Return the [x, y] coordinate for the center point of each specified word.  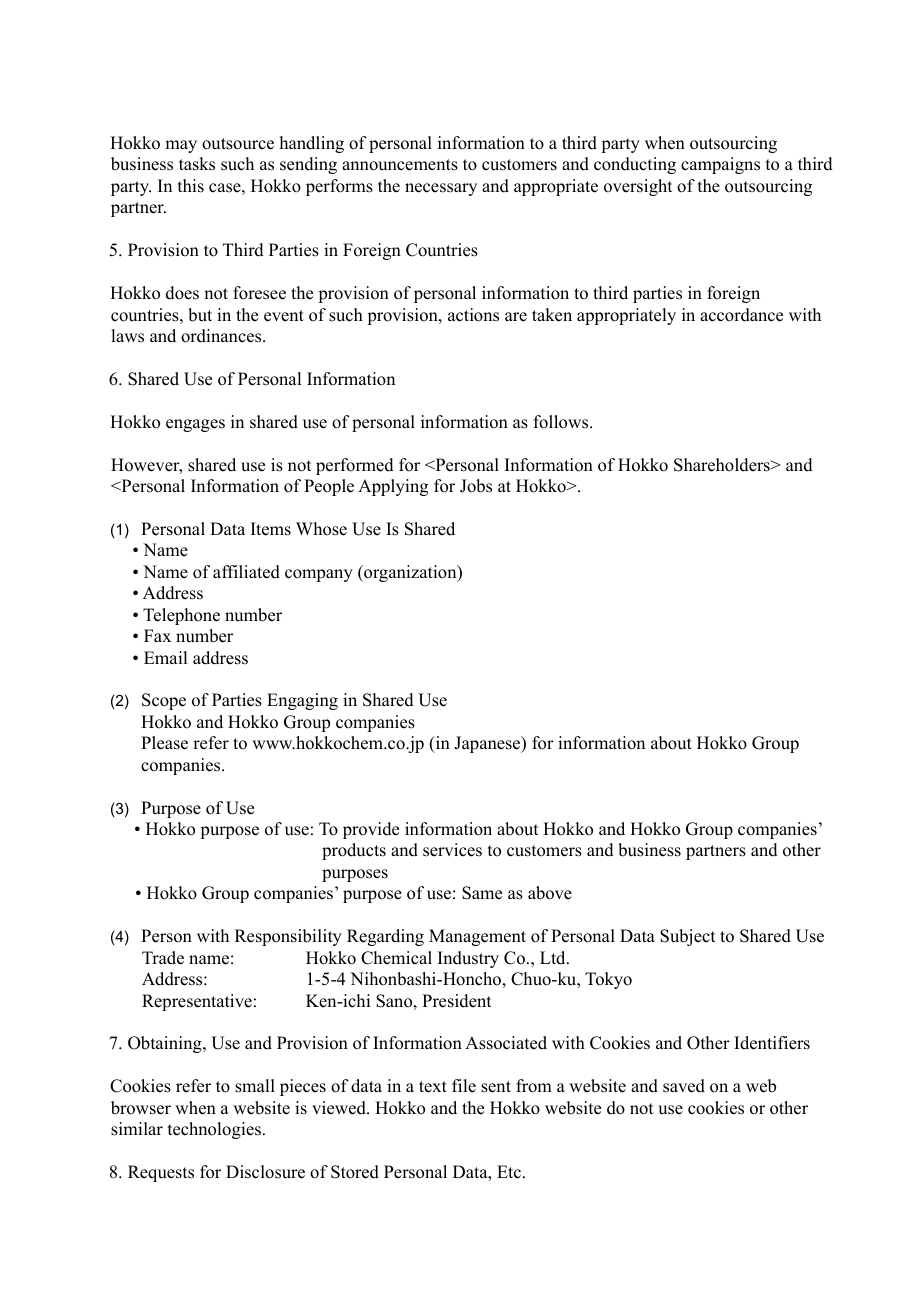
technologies [214, 1130]
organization [410, 573]
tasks [197, 164]
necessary [441, 189]
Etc [510, 1172]
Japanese [488, 744]
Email [165, 657]
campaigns [720, 165]
